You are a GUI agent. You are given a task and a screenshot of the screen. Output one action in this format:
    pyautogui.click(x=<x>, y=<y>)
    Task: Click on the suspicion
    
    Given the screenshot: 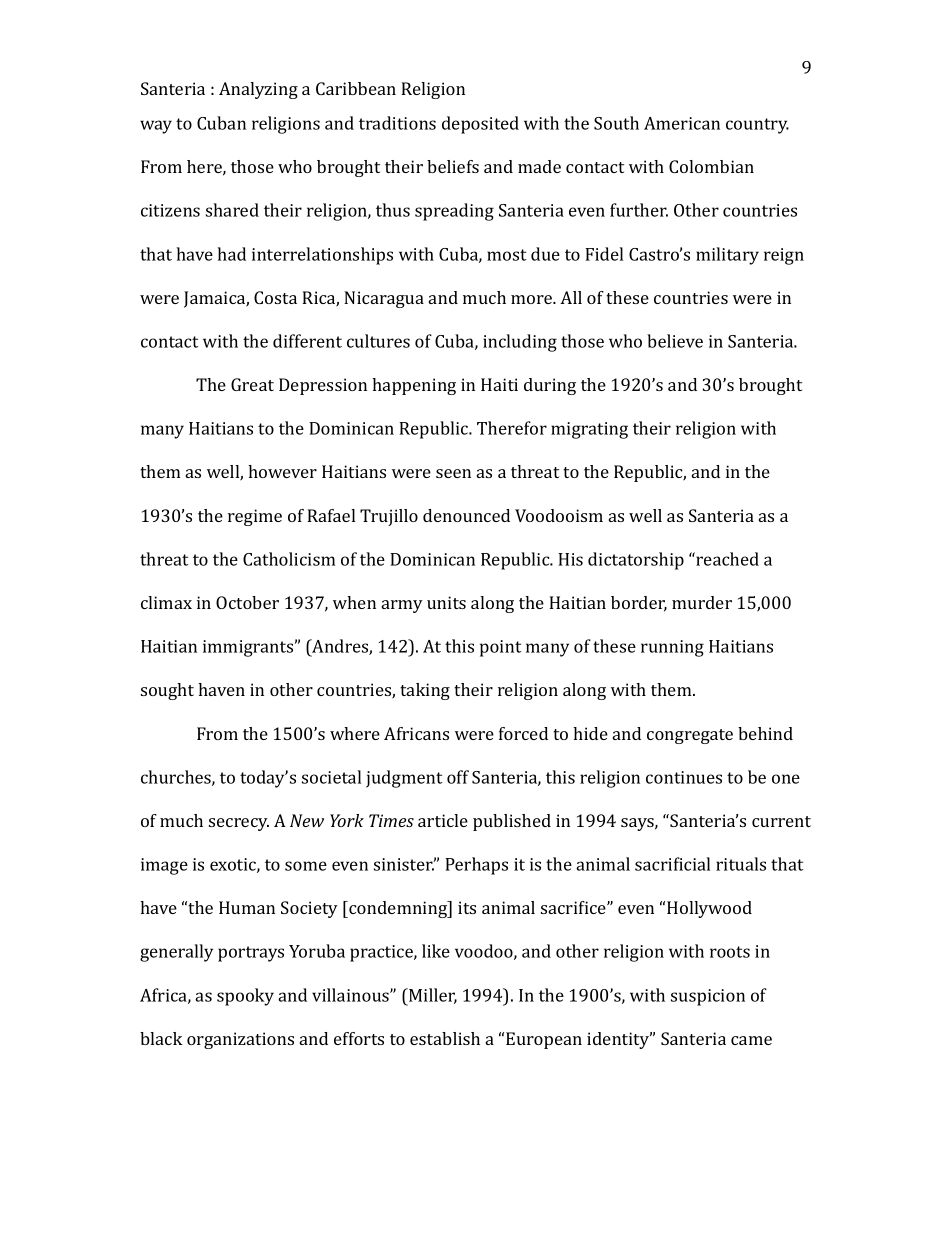 What is the action you would take?
    pyautogui.click(x=708, y=997)
